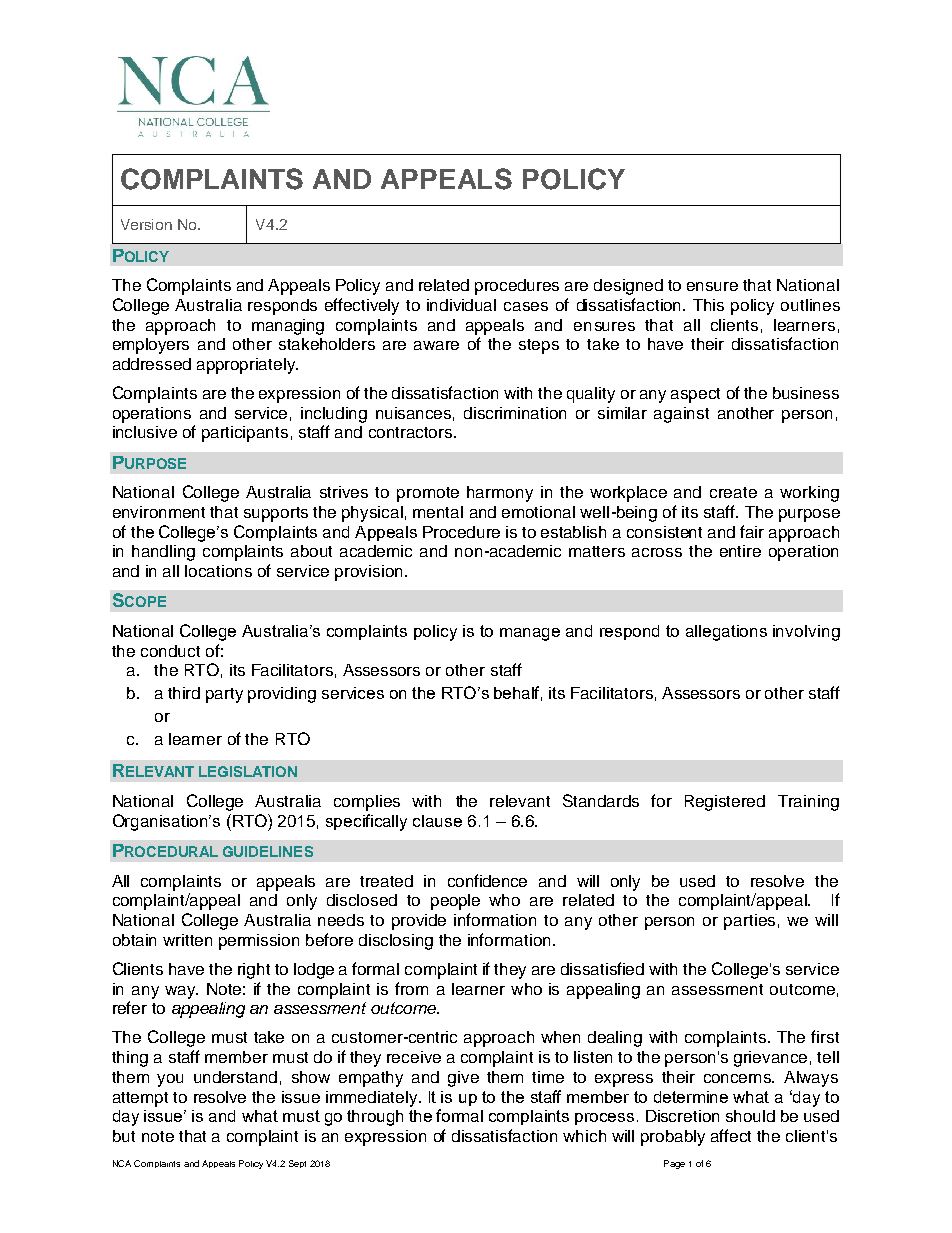 The width and height of the screenshot is (952, 1233). Describe the element at coordinates (461, 305) in the screenshot. I see `individual` at that location.
